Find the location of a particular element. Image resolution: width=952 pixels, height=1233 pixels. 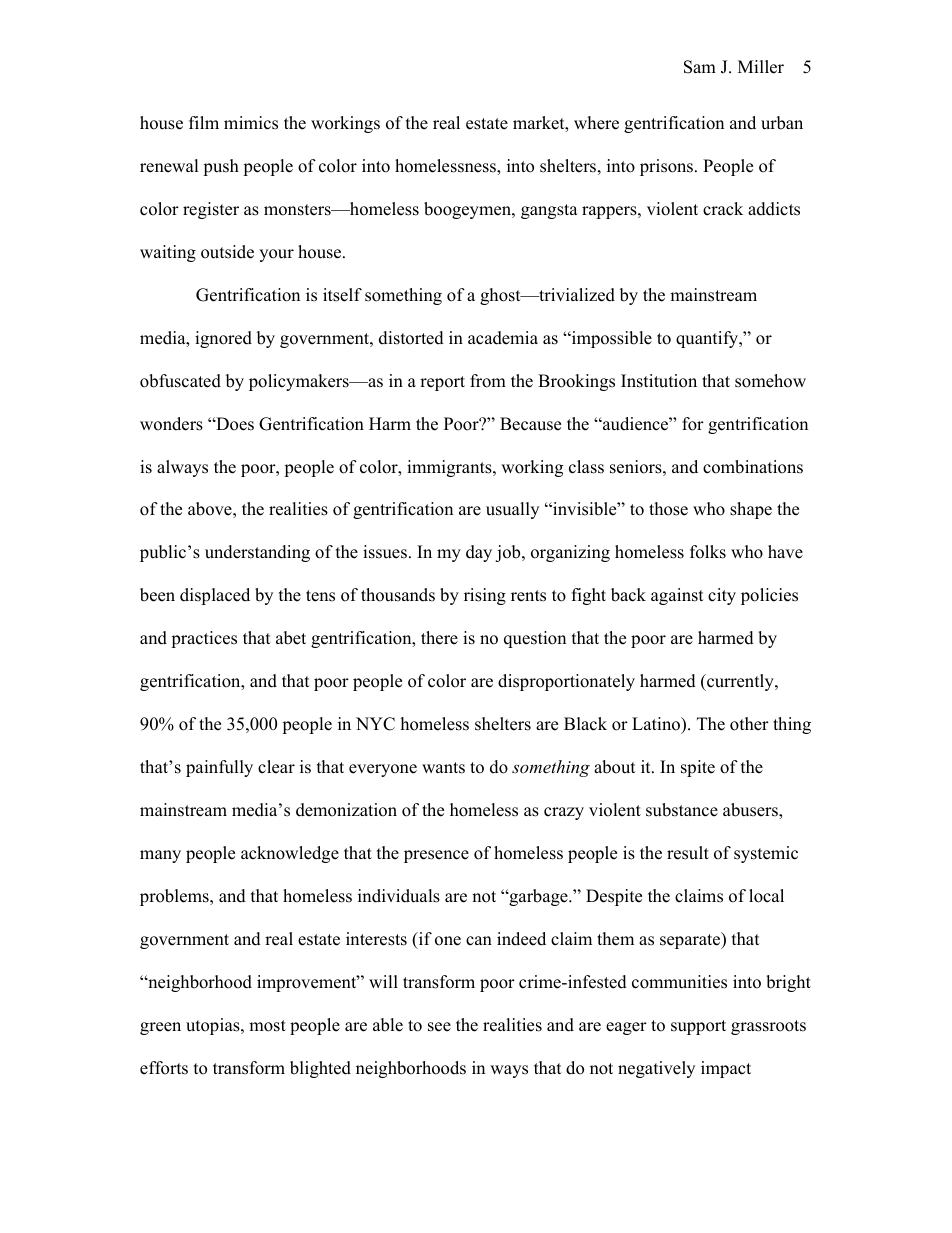

see is located at coordinates (439, 1027).
